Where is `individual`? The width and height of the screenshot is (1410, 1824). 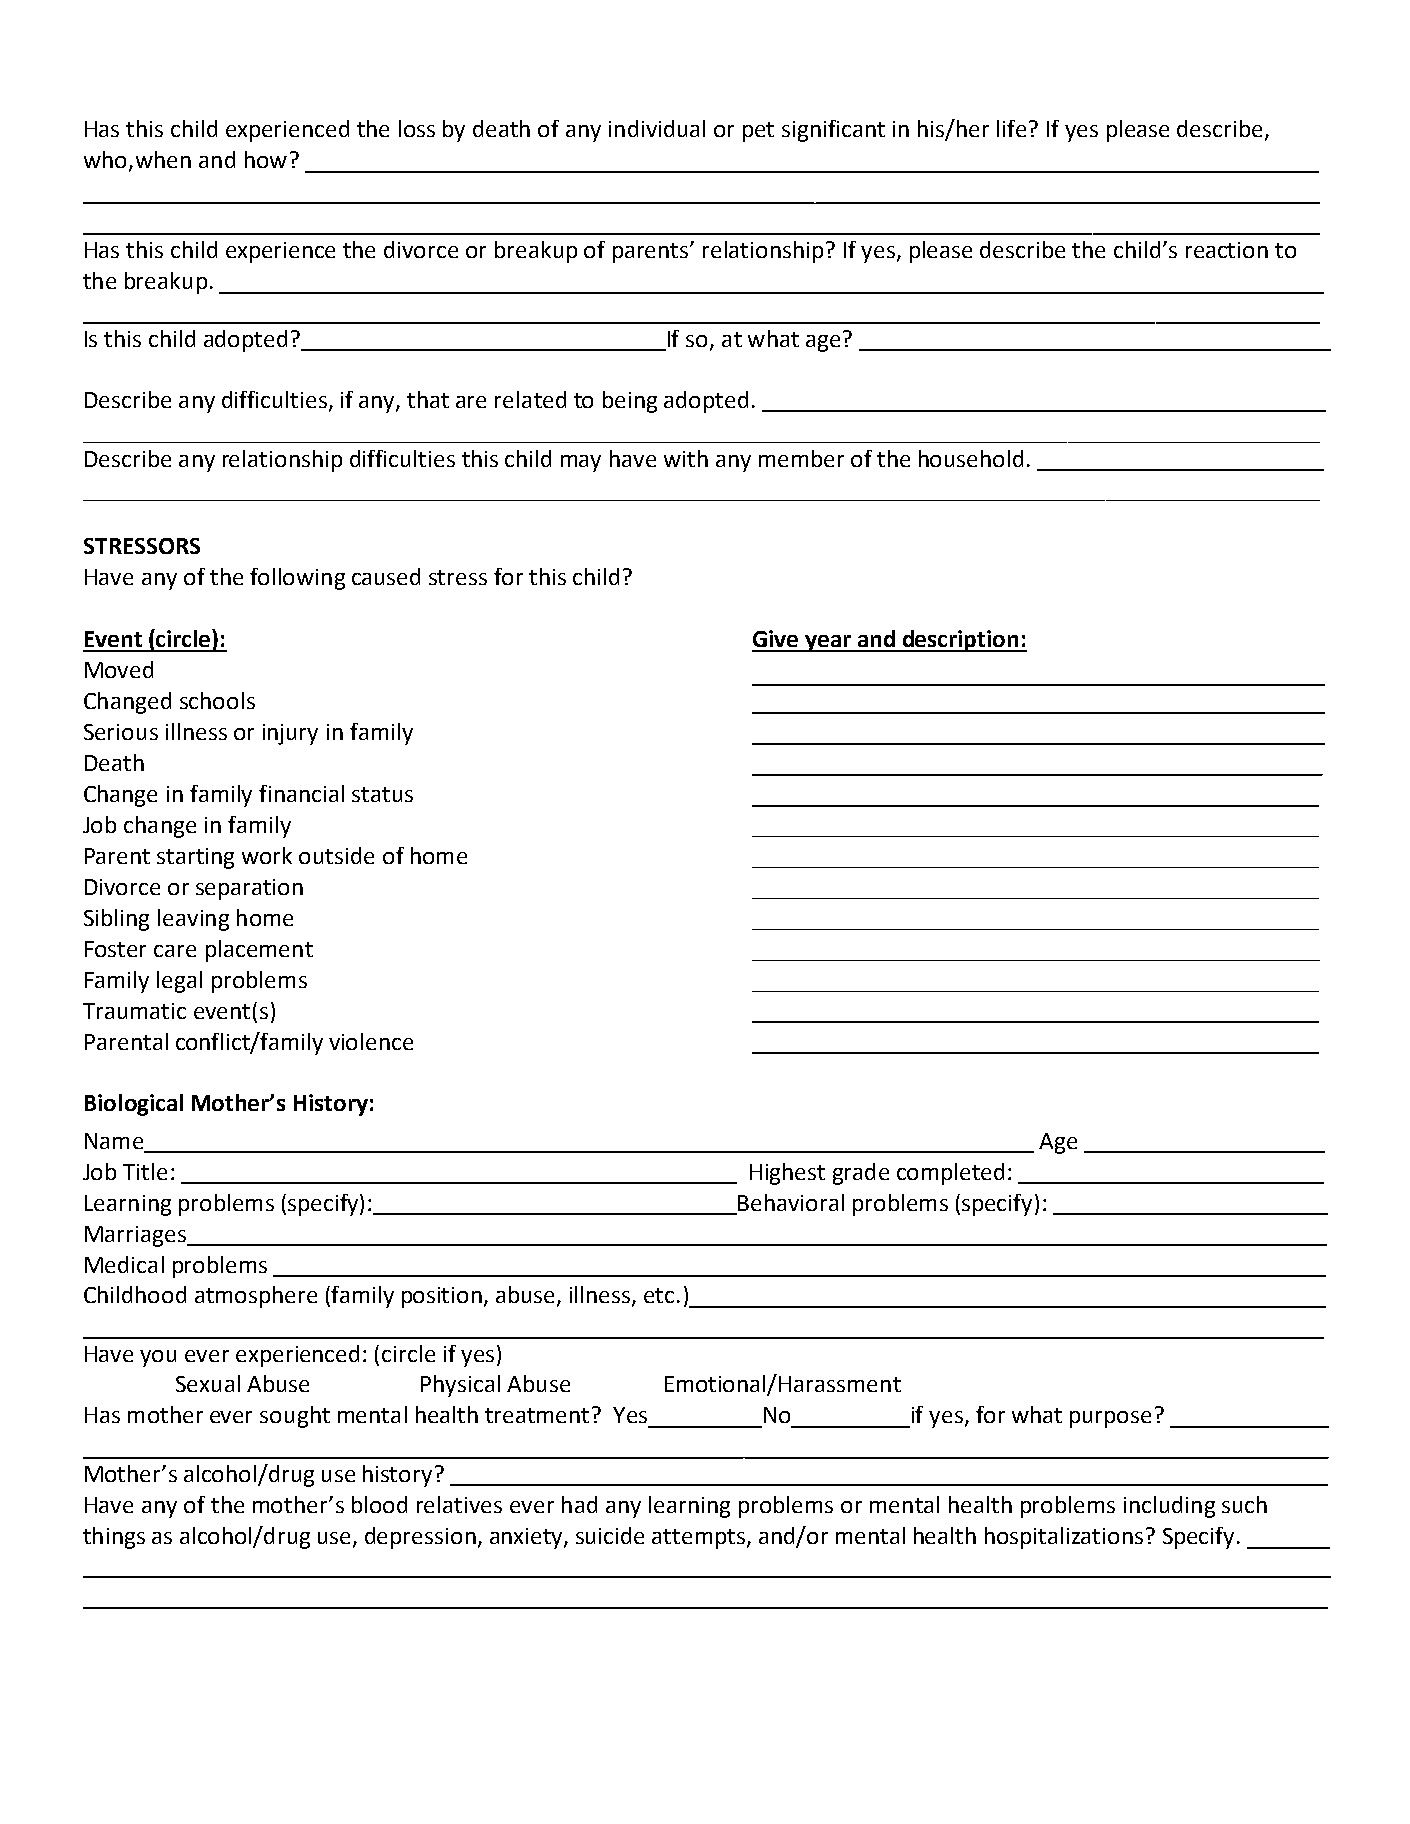
individual is located at coordinates (657, 128).
